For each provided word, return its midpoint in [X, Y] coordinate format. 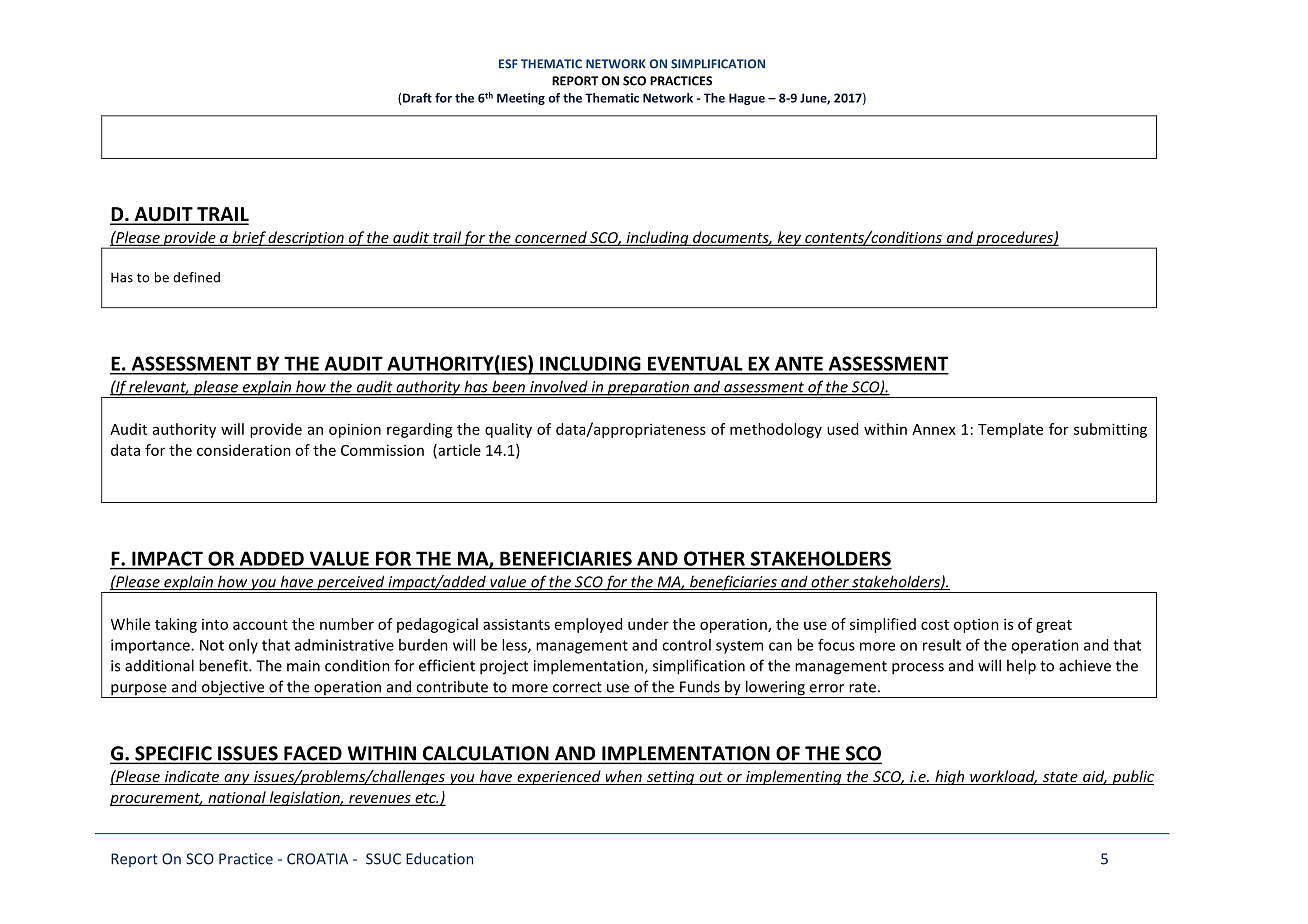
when [623, 777]
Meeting [521, 99]
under [648, 624]
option [976, 625]
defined [196, 277]
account [260, 625]
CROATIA [317, 859]
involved [559, 387]
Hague [747, 99]
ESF [508, 64]
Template [1010, 430]
